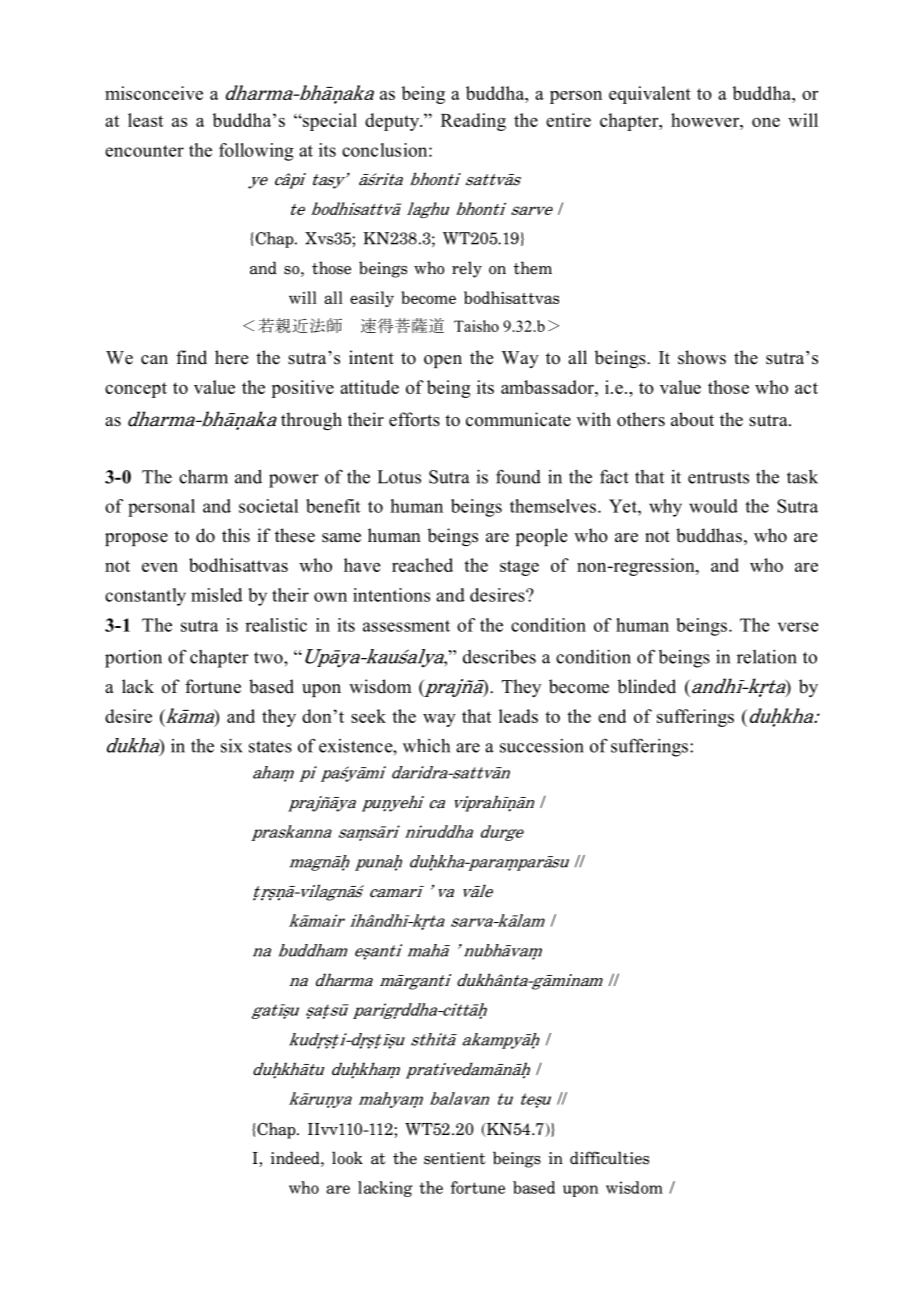 This screenshot has width=924, height=1314. What do you see at coordinates (767, 657) in the screenshot?
I see `relation` at bounding box center [767, 657].
